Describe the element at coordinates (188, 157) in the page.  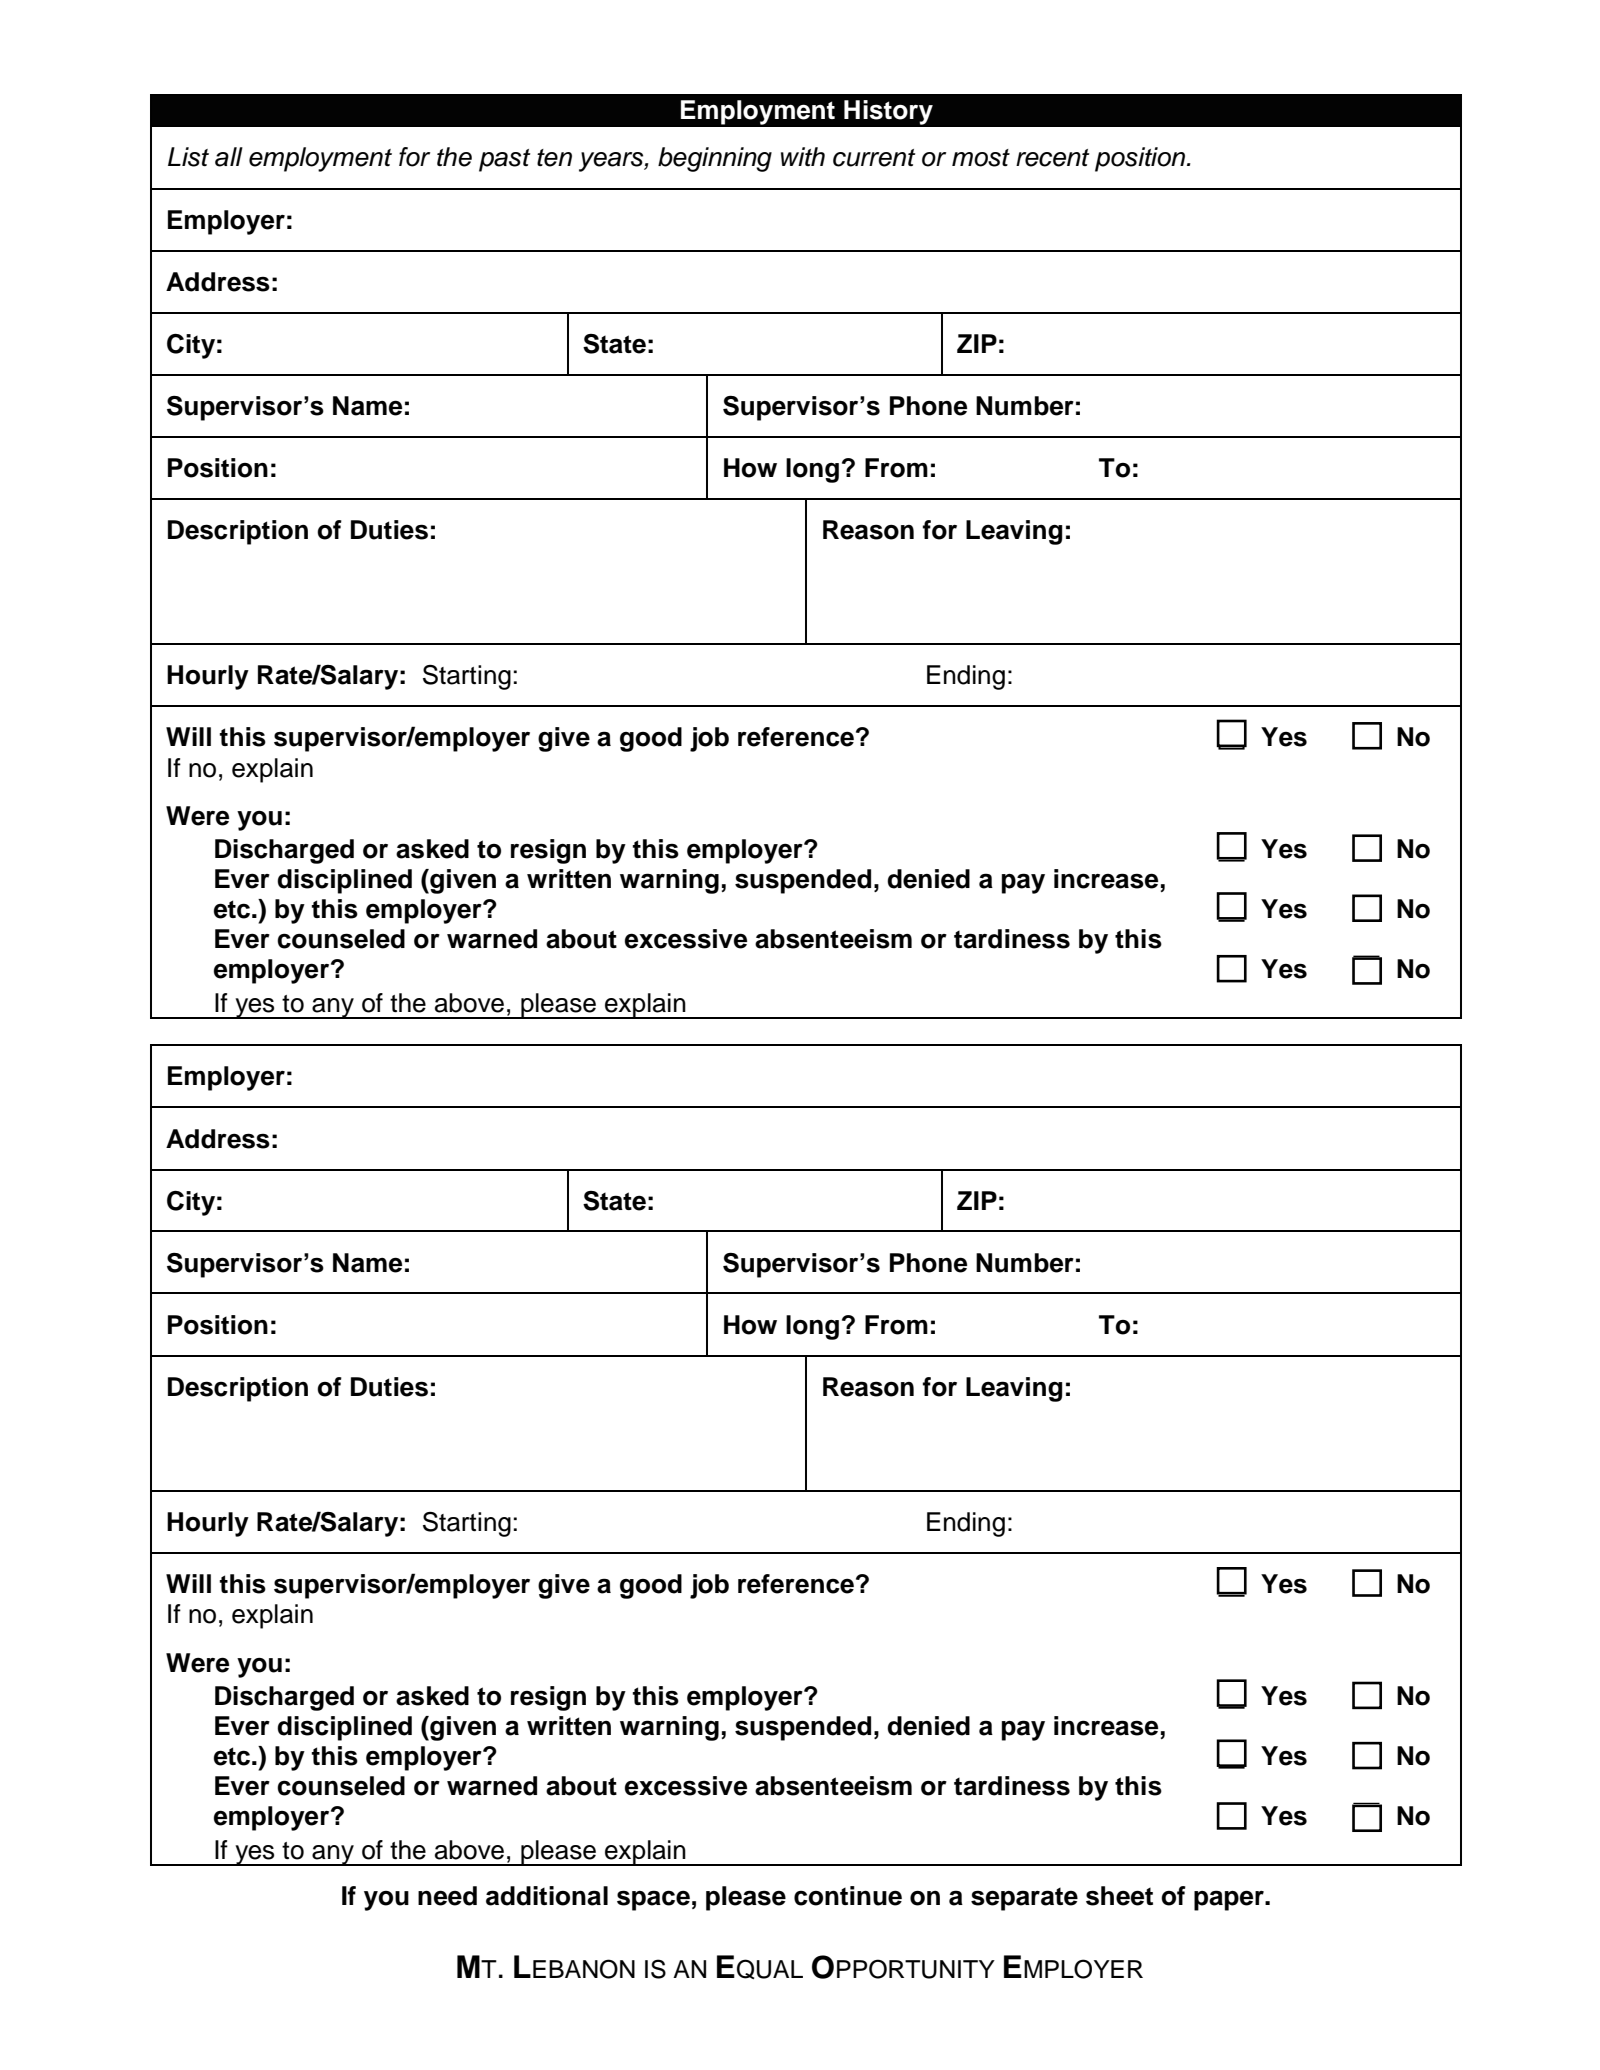
I see `List` at that location.
